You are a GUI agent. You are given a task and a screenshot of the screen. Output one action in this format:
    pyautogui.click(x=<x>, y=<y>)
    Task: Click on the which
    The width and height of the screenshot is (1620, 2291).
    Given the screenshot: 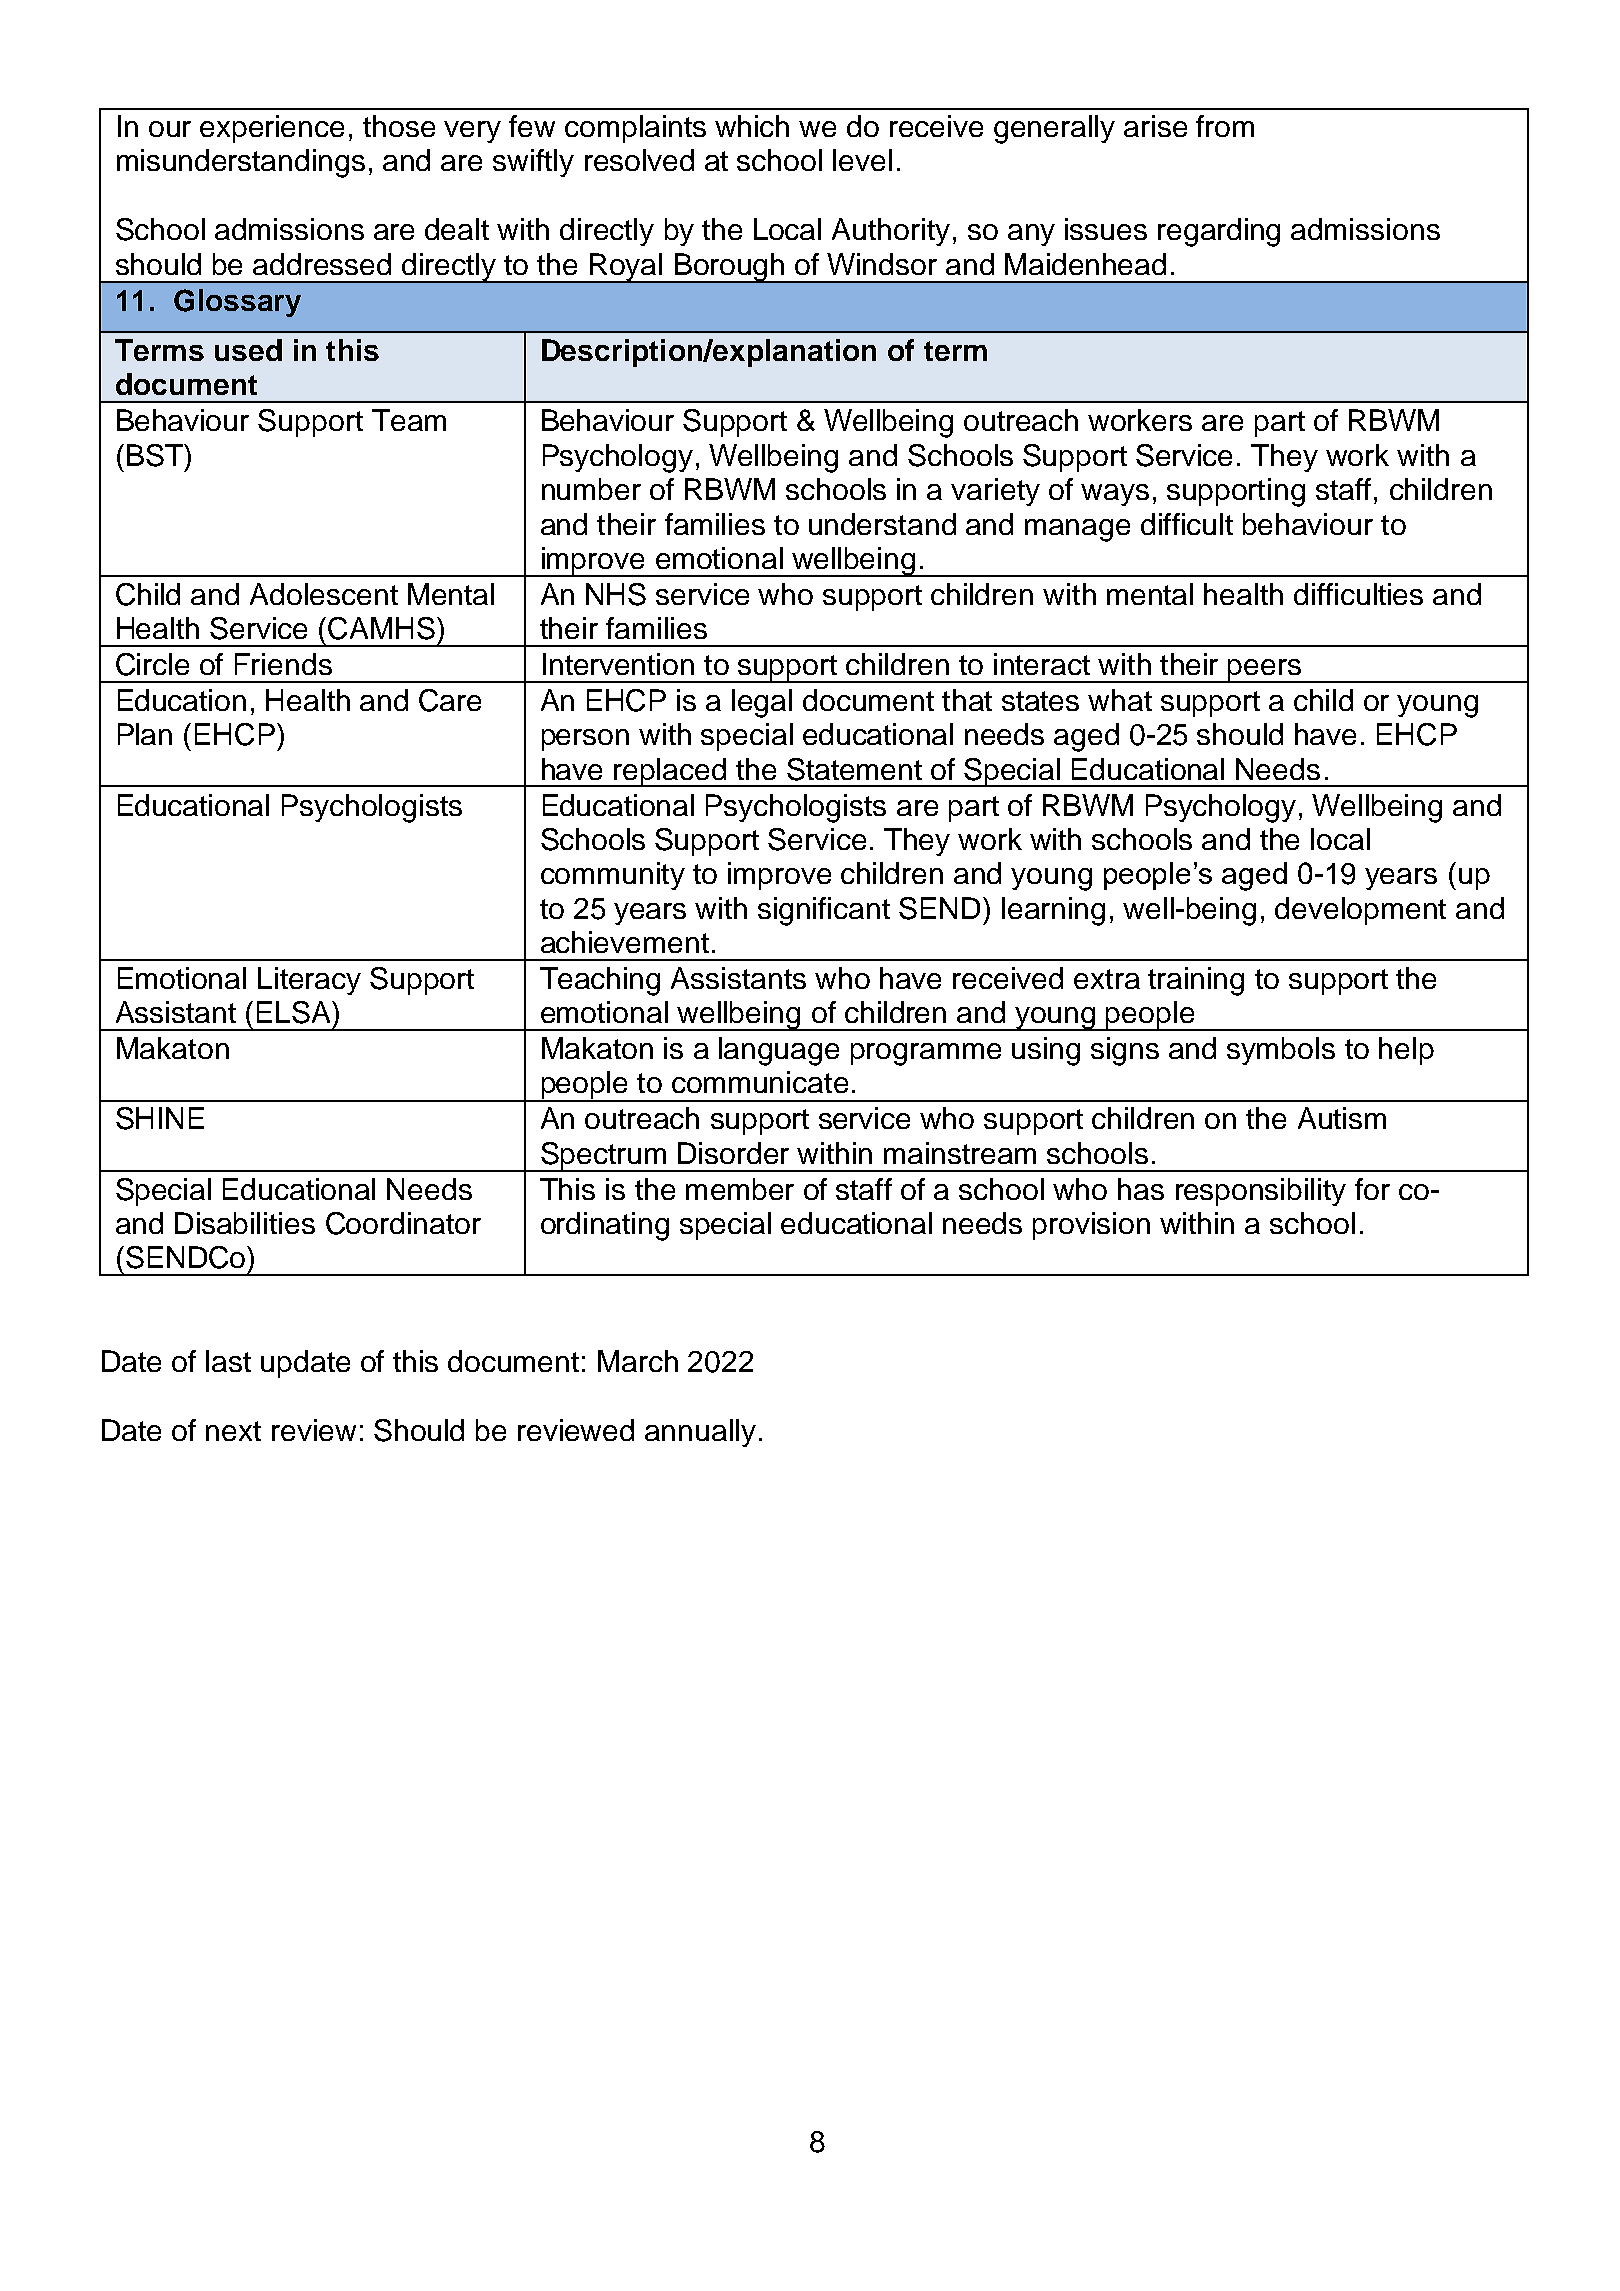 What is the action you would take?
    pyautogui.click(x=752, y=126)
